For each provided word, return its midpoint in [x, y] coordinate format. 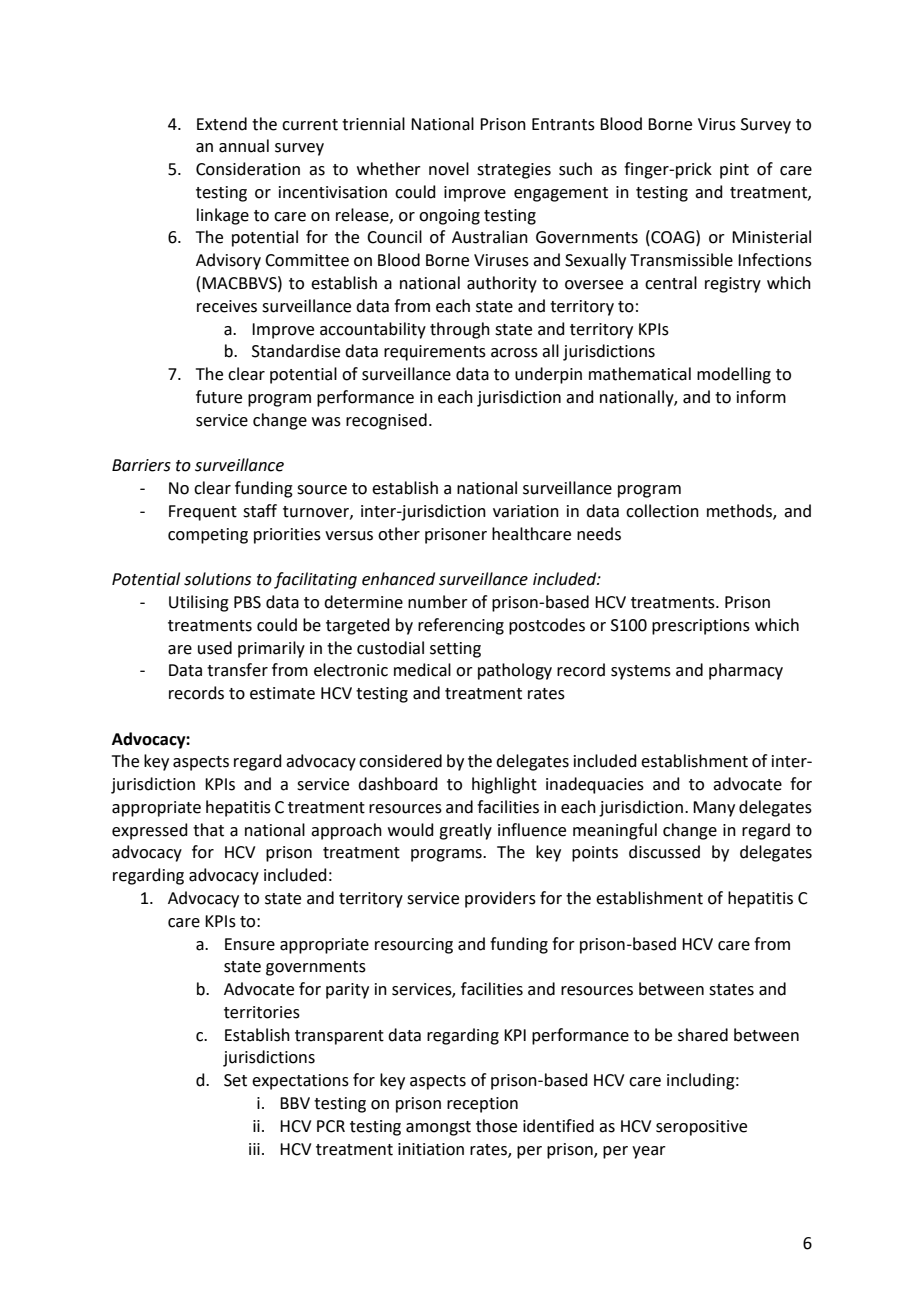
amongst [438, 1128]
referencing [461, 626]
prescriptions [701, 627]
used [215, 648]
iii [254, 1149]
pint [734, 171]
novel [449, 169]
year [649, 1152]
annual [244, 146]
